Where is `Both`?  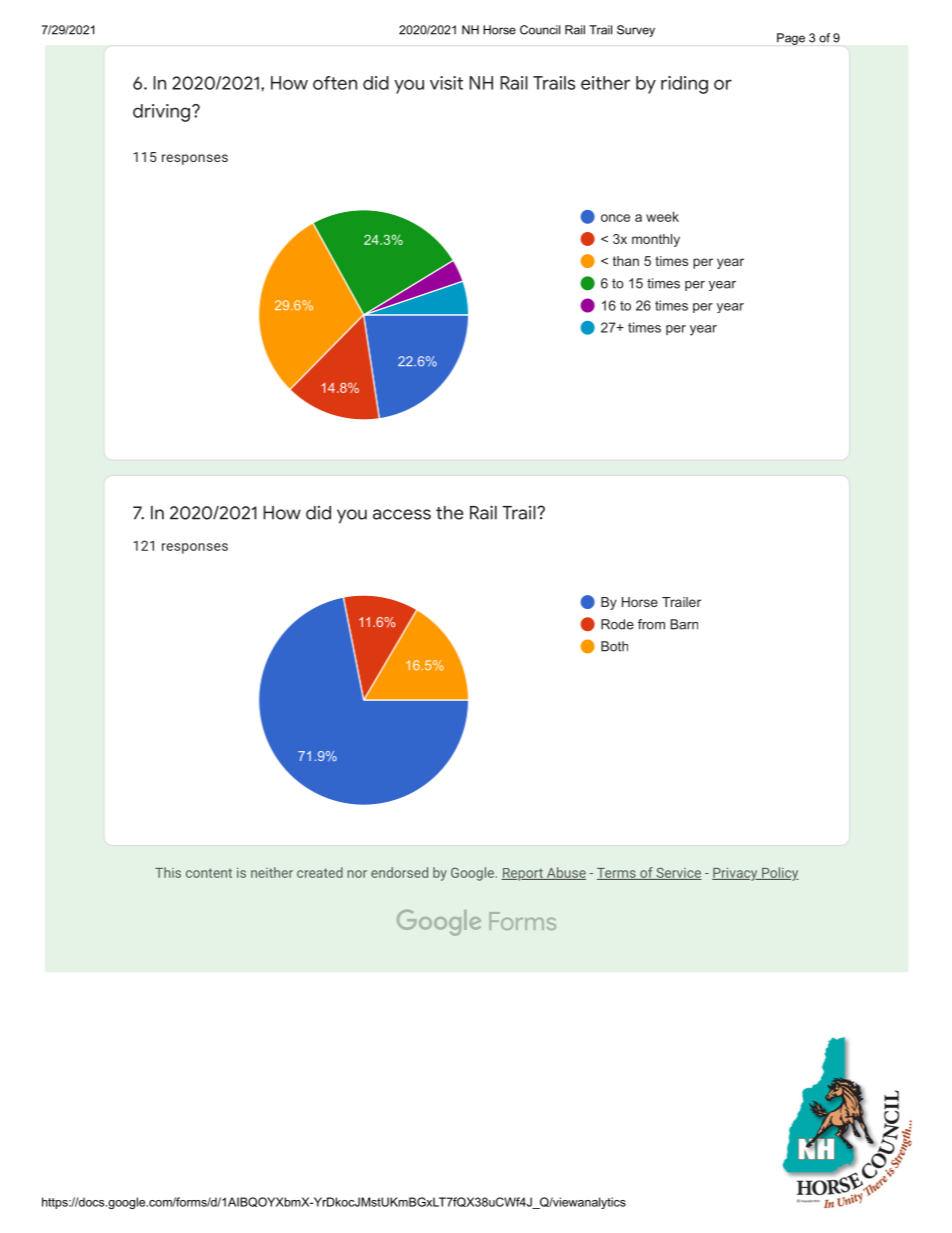 Both is located at coordinates (614, 646).
